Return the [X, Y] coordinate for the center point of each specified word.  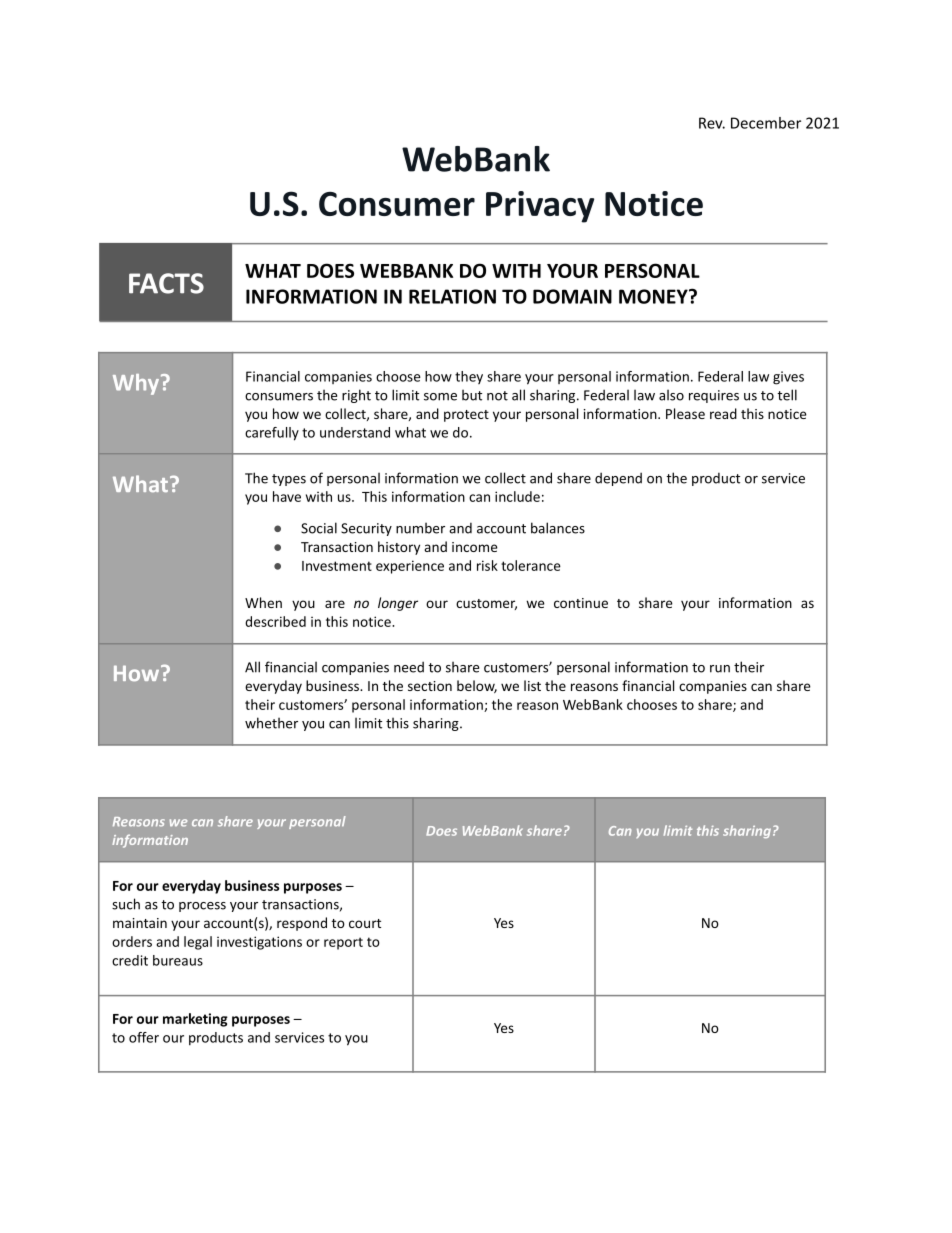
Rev [712, 123]
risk [487, 565]
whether [271, 723]
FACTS [166, 283]
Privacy [540, 207]
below [477, 686]
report [343, 943]
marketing [195, 1020]
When [263, 602]
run [720, 669]
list [532, 685]
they [469, 377]
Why [136, 384]
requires [714, 396]
